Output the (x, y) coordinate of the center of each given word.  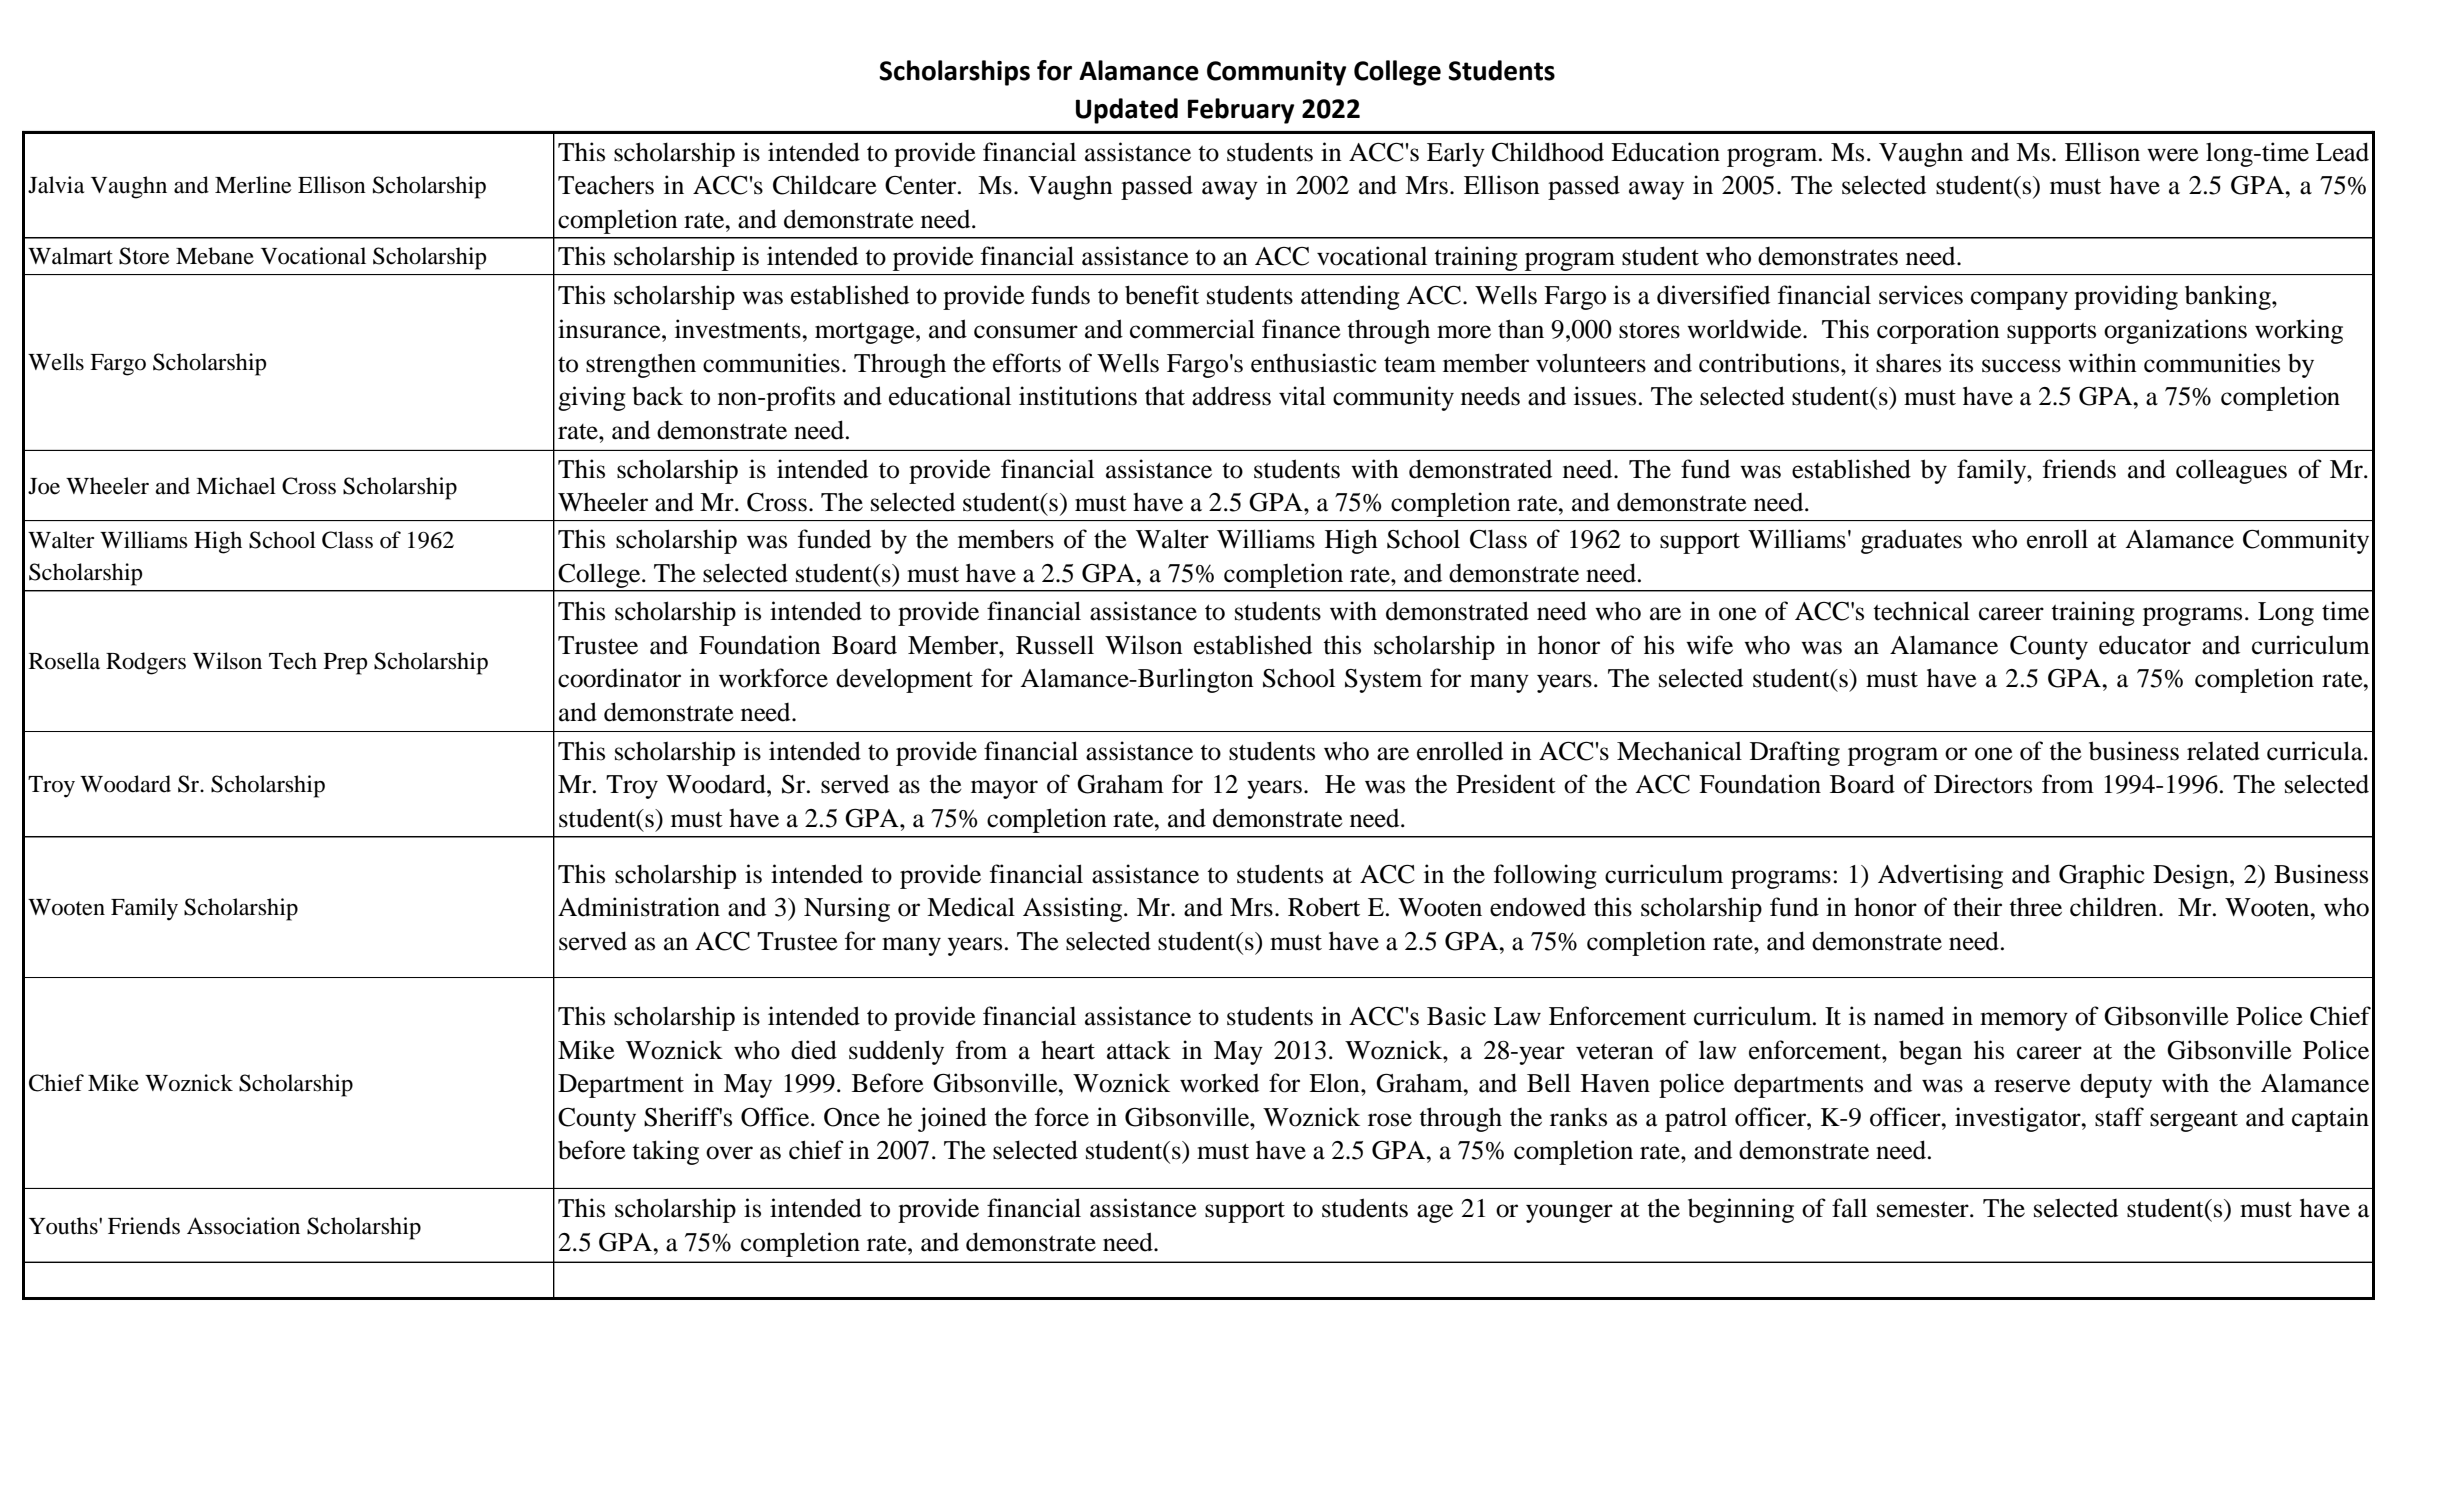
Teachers (606, 185)
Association (243, 1226)
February (1241, 111)
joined (952, 1119)
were (2173, 155)
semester (1924, 1210)
